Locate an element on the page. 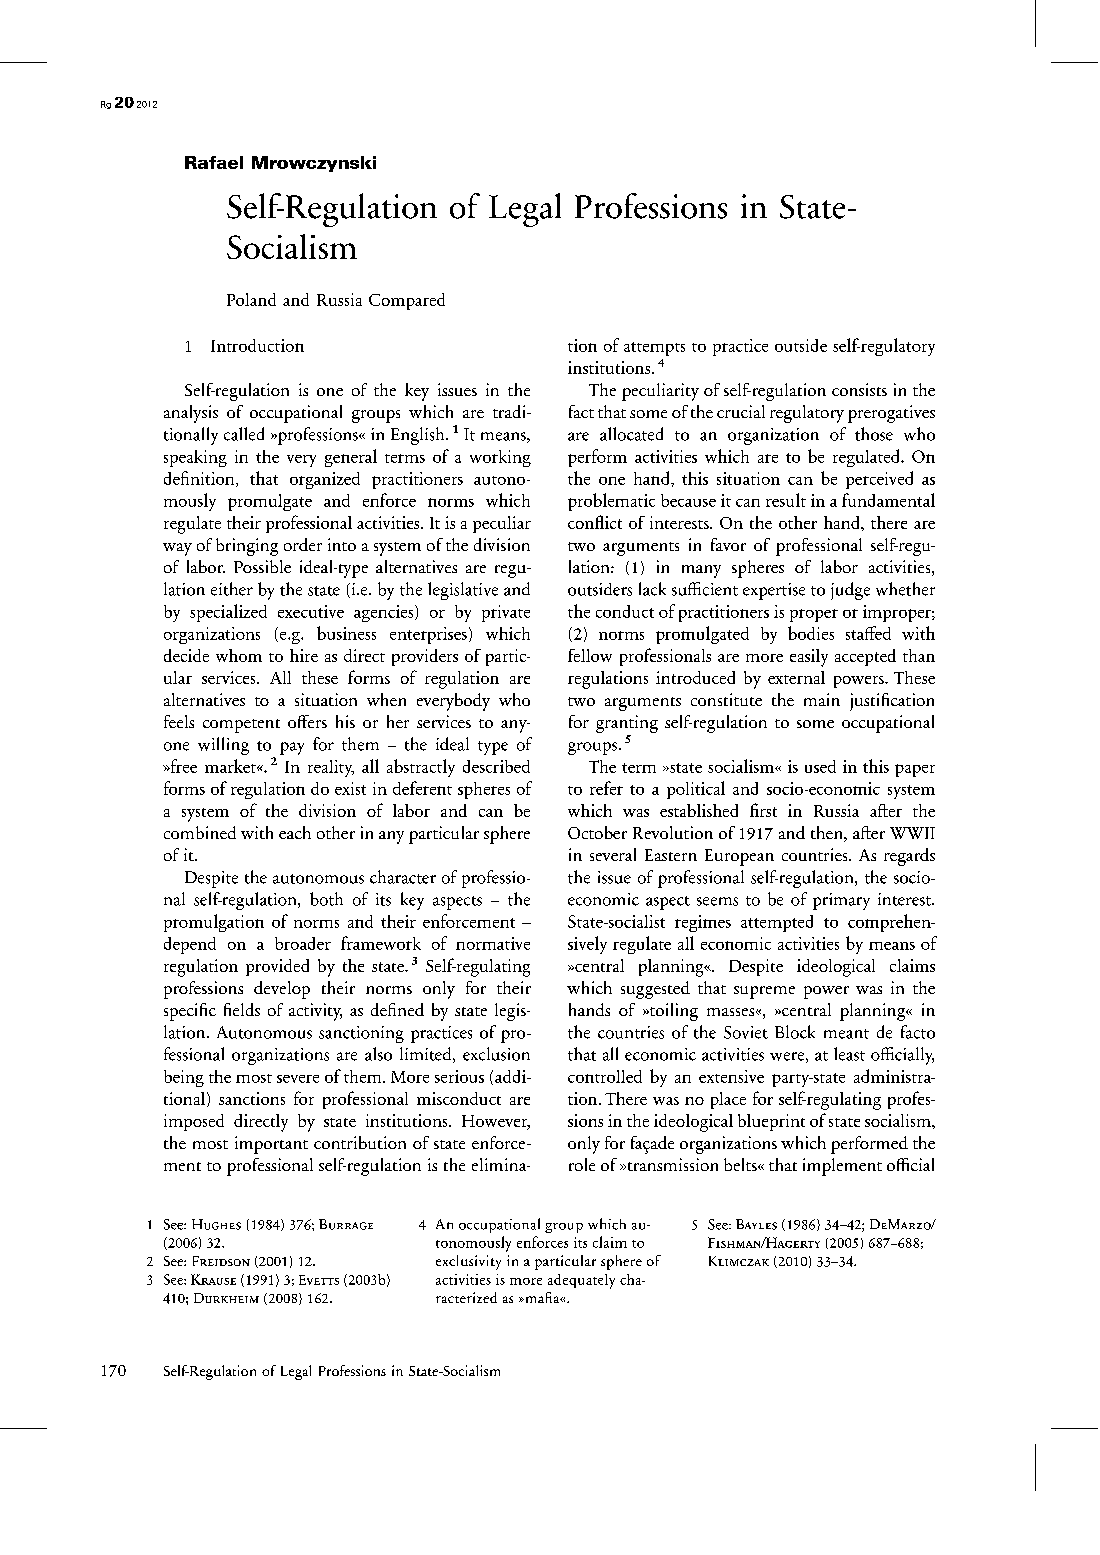  adequately is located at coordinates (581, 1281).
